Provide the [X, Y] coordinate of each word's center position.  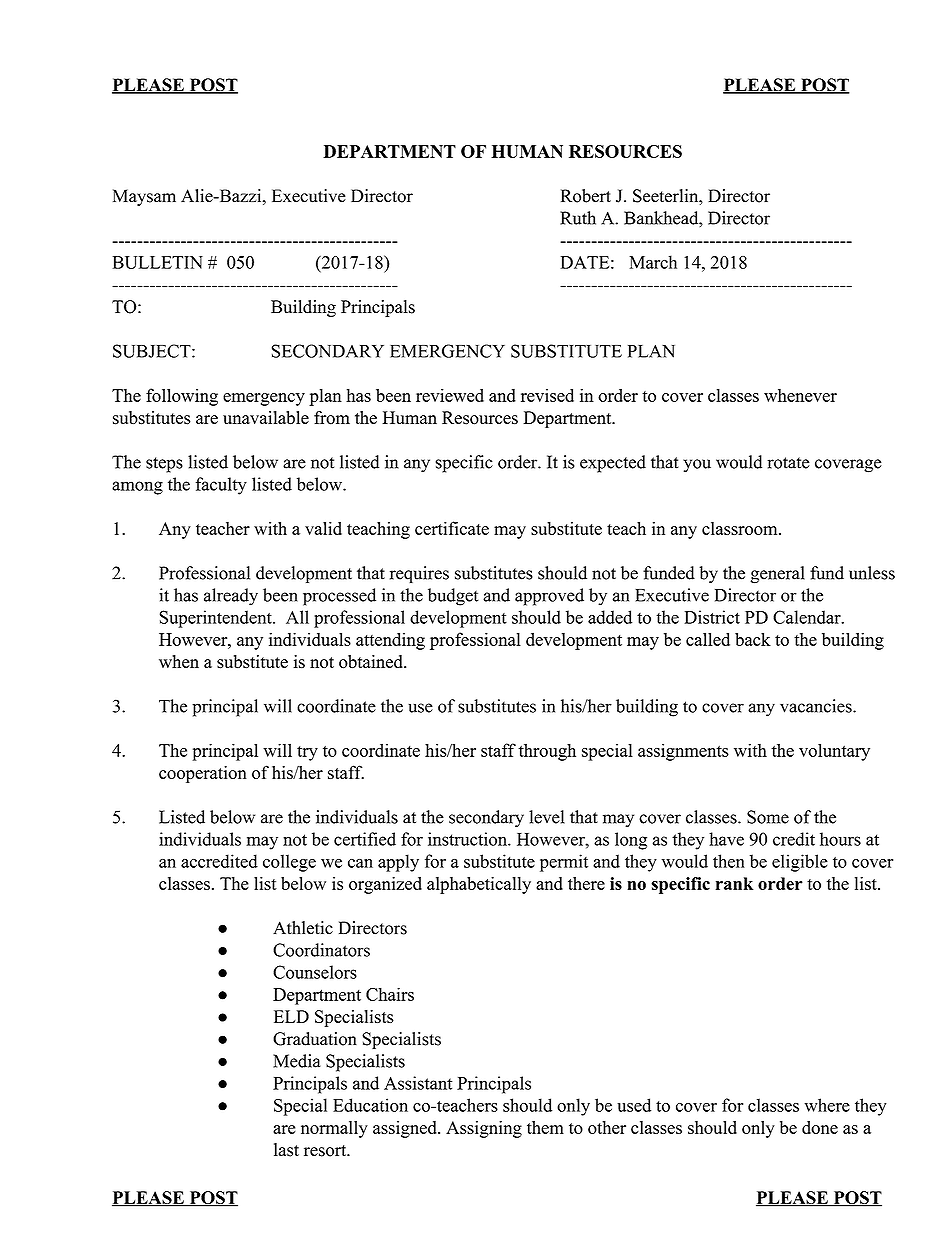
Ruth [578, 218]
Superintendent [217, 619]
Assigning [484, 1129]
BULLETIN [158, 262]
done [820, 1127]
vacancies [816, 706]
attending [390, 641]
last [286, 1150]
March [653, 262]
